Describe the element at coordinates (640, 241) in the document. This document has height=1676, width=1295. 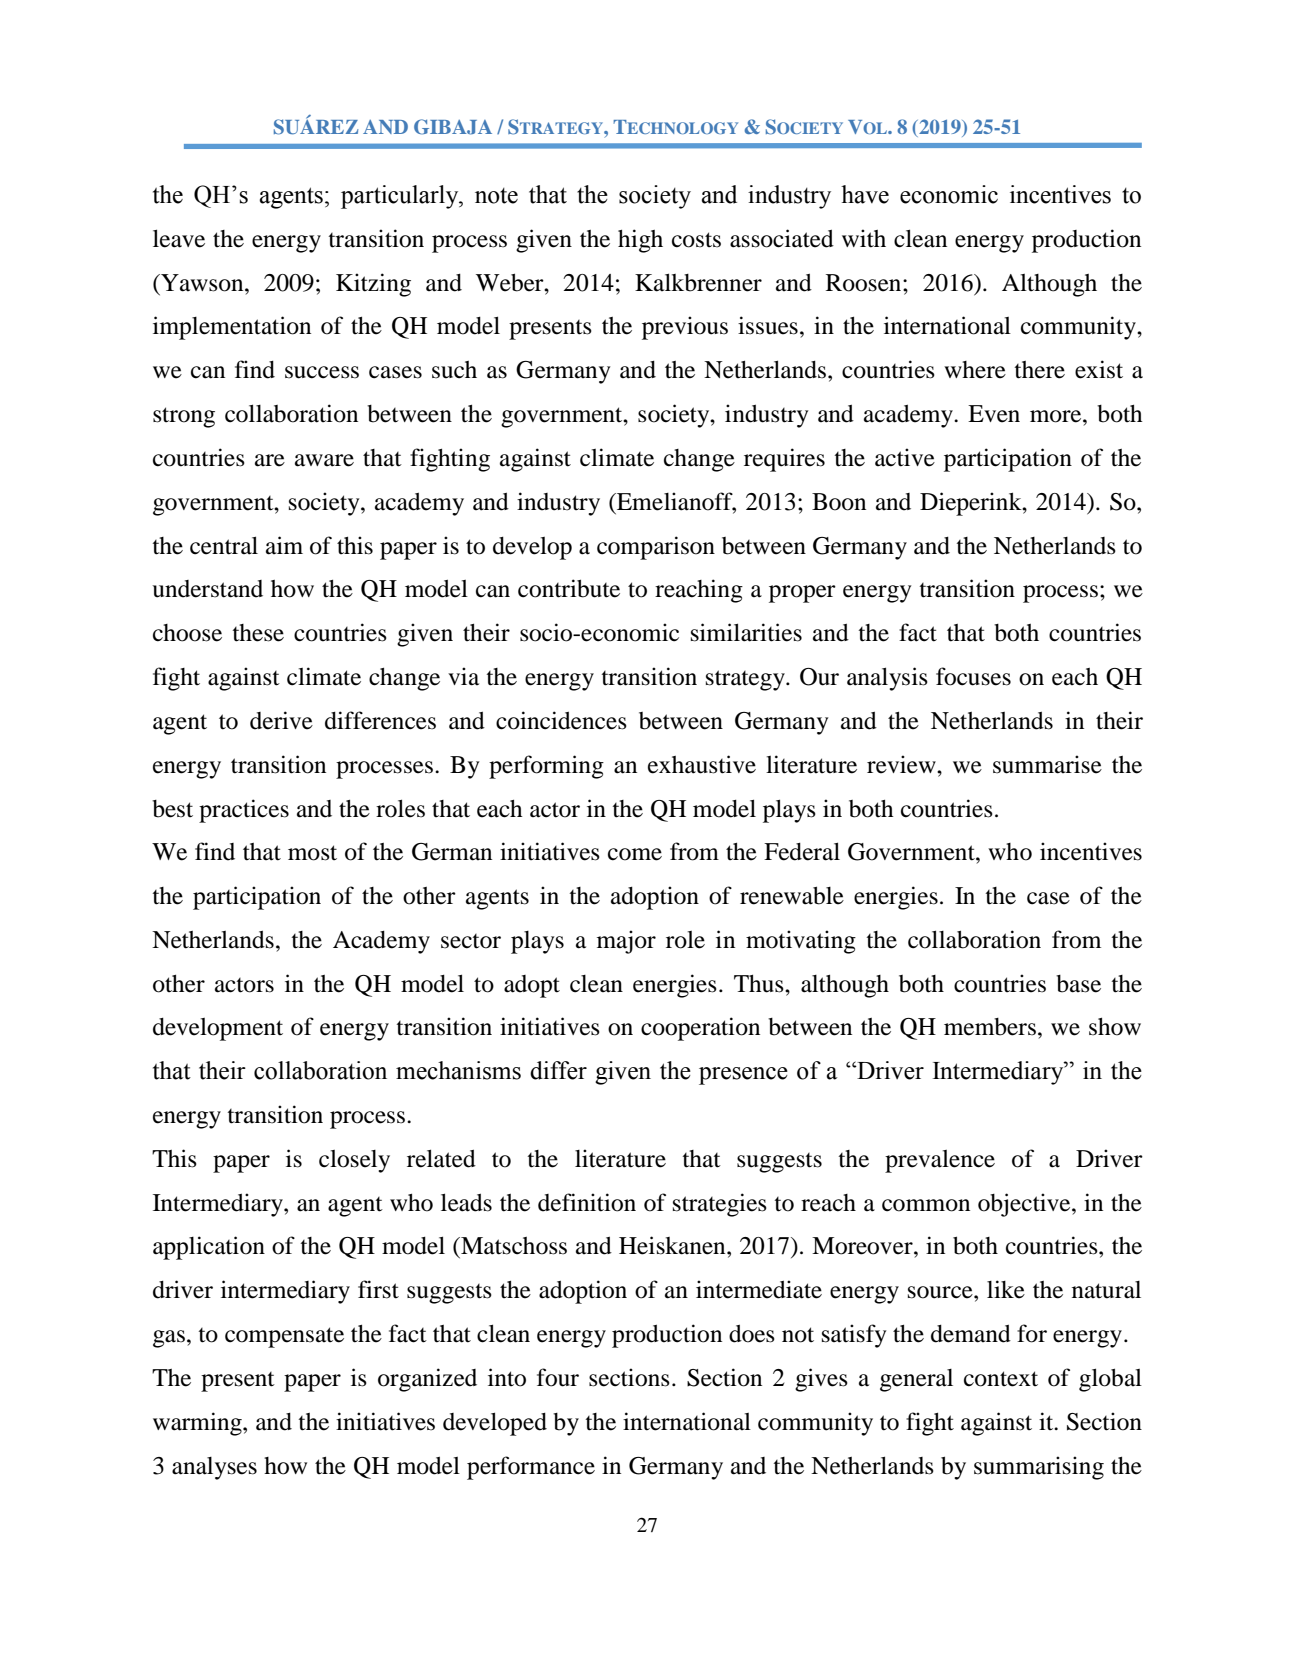
I see `high` at that location.
